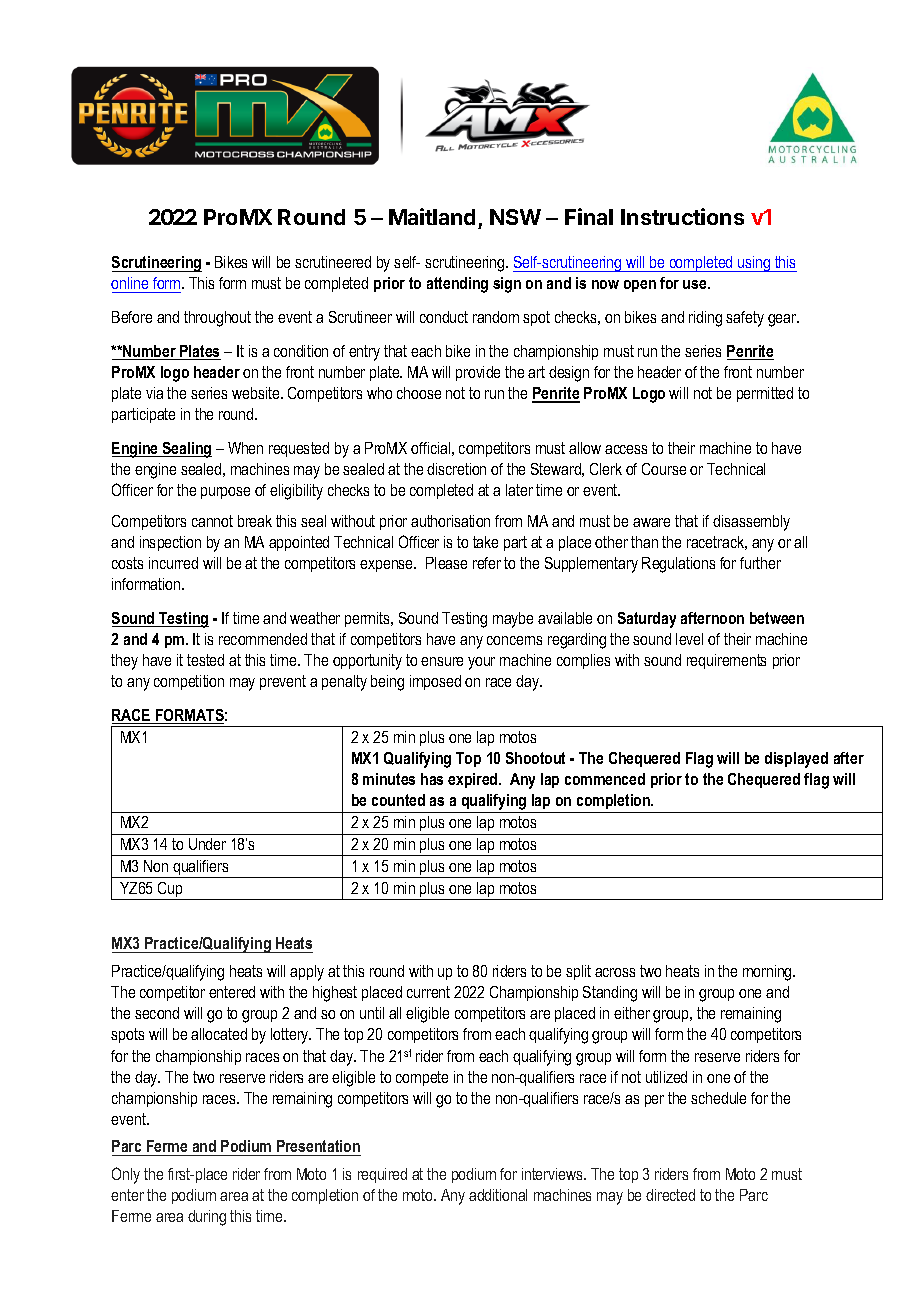 The width and height of the image is (924, 1308). Describe the element at coordinates (664, 469) in the image. I see `Course` at that location.
